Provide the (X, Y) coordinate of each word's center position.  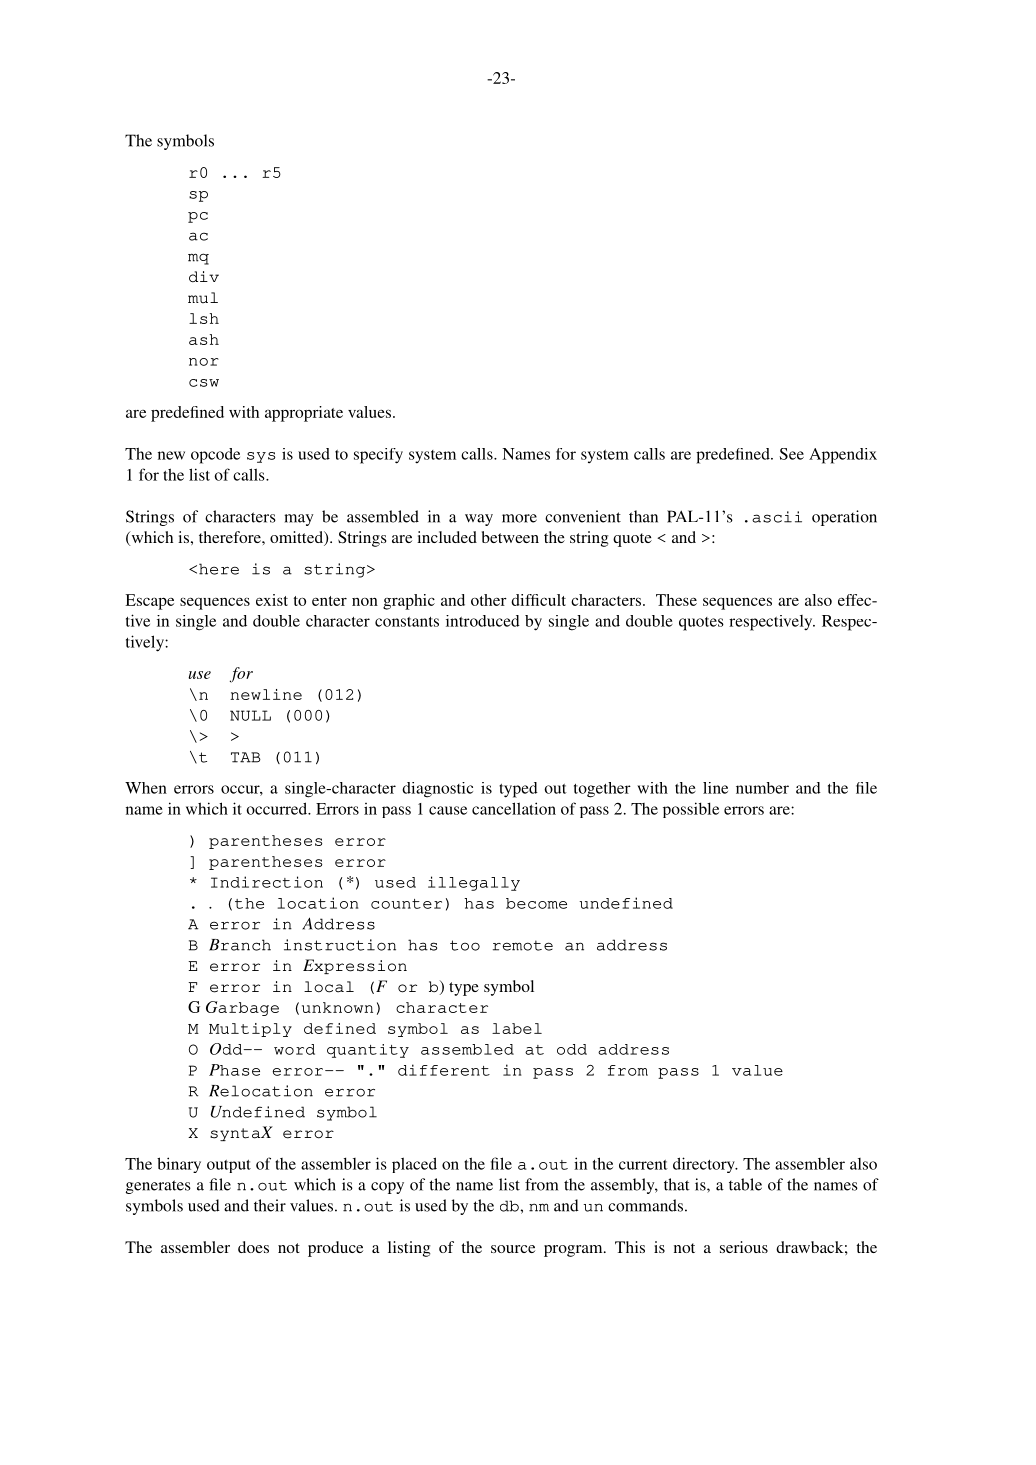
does (253, 1247)
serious (744, 1247)
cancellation (514, 808)
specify (378, 456)
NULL (250, 715)
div (204, 277)
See (791, 454)
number (762, 788)
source (513, 1249)
